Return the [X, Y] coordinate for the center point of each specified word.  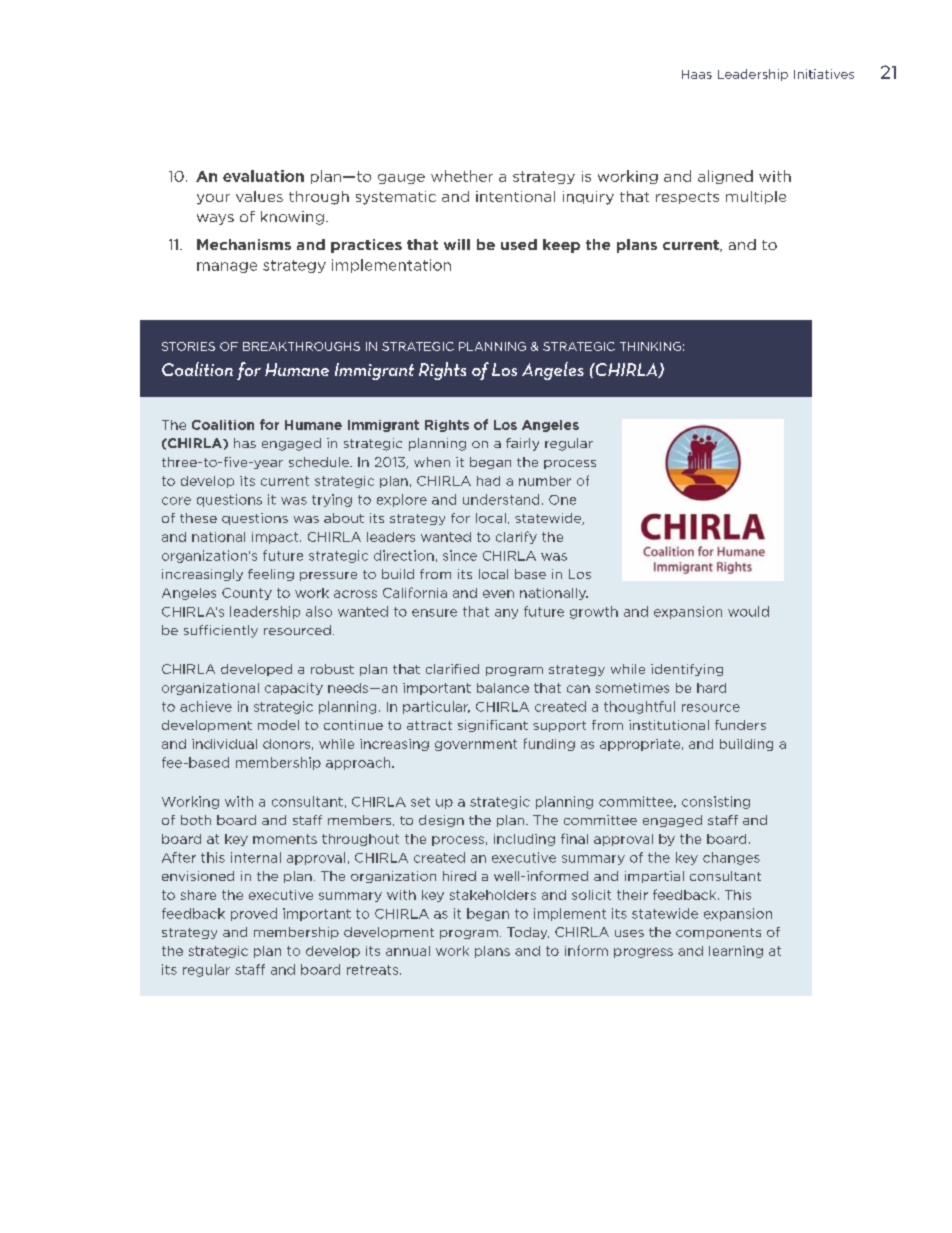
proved [254, 914]
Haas [697, 74]
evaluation [263, 176]
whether [462, 176]
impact [276, 538]
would [748, 611]
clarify [516, 537]
